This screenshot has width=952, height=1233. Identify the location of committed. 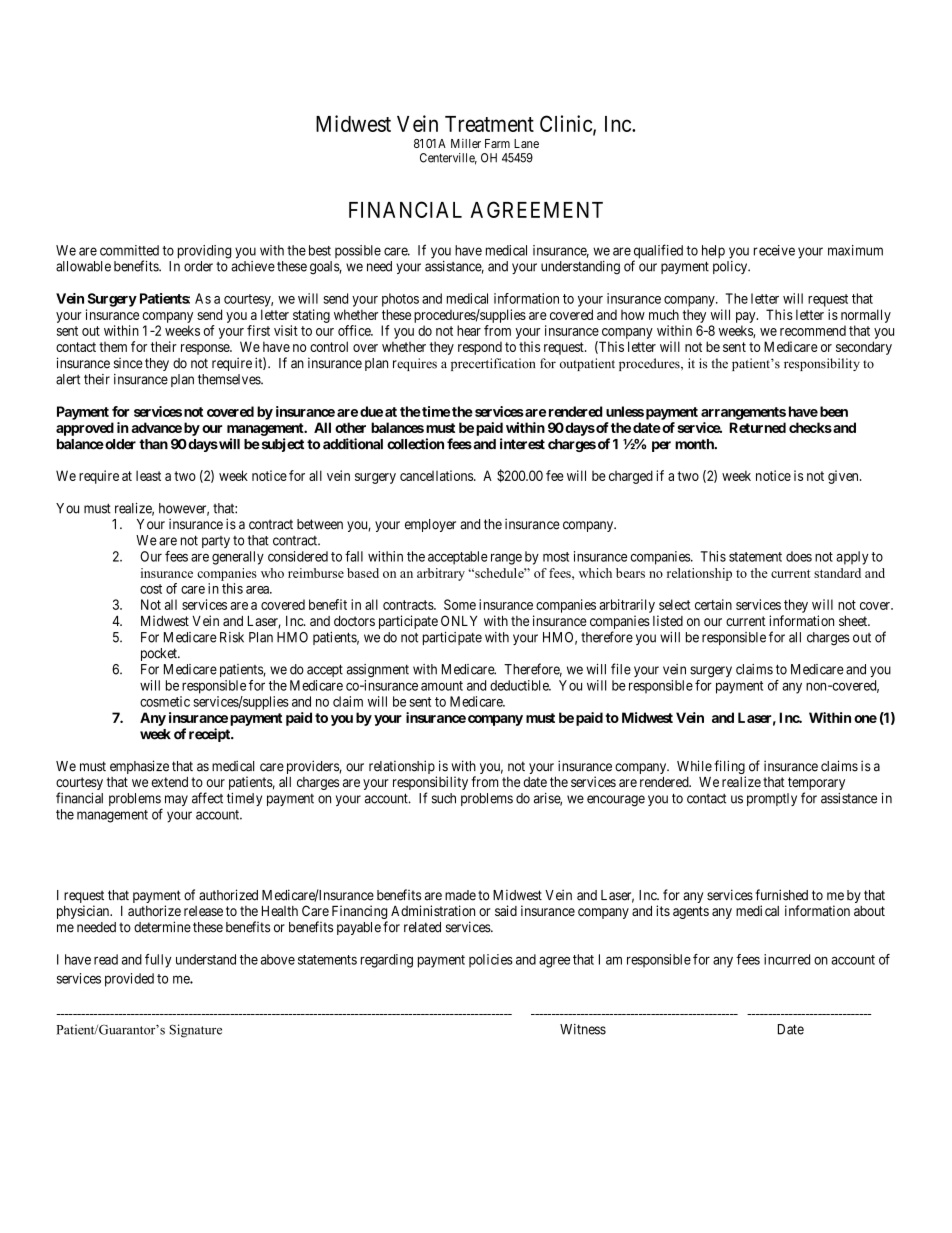
(129, 250).
